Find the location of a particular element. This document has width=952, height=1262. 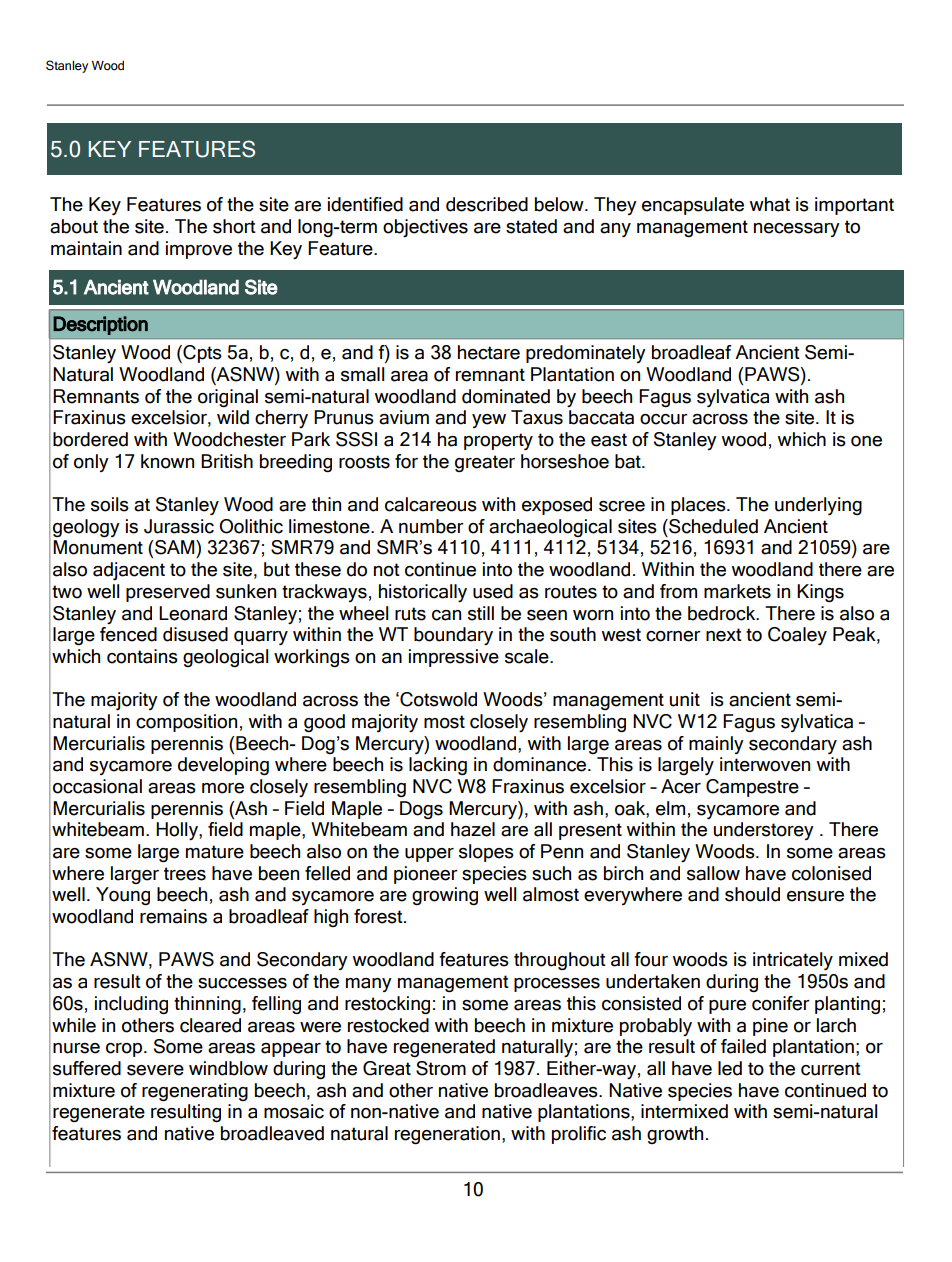

objectives is located at coordinates (425, 228).
